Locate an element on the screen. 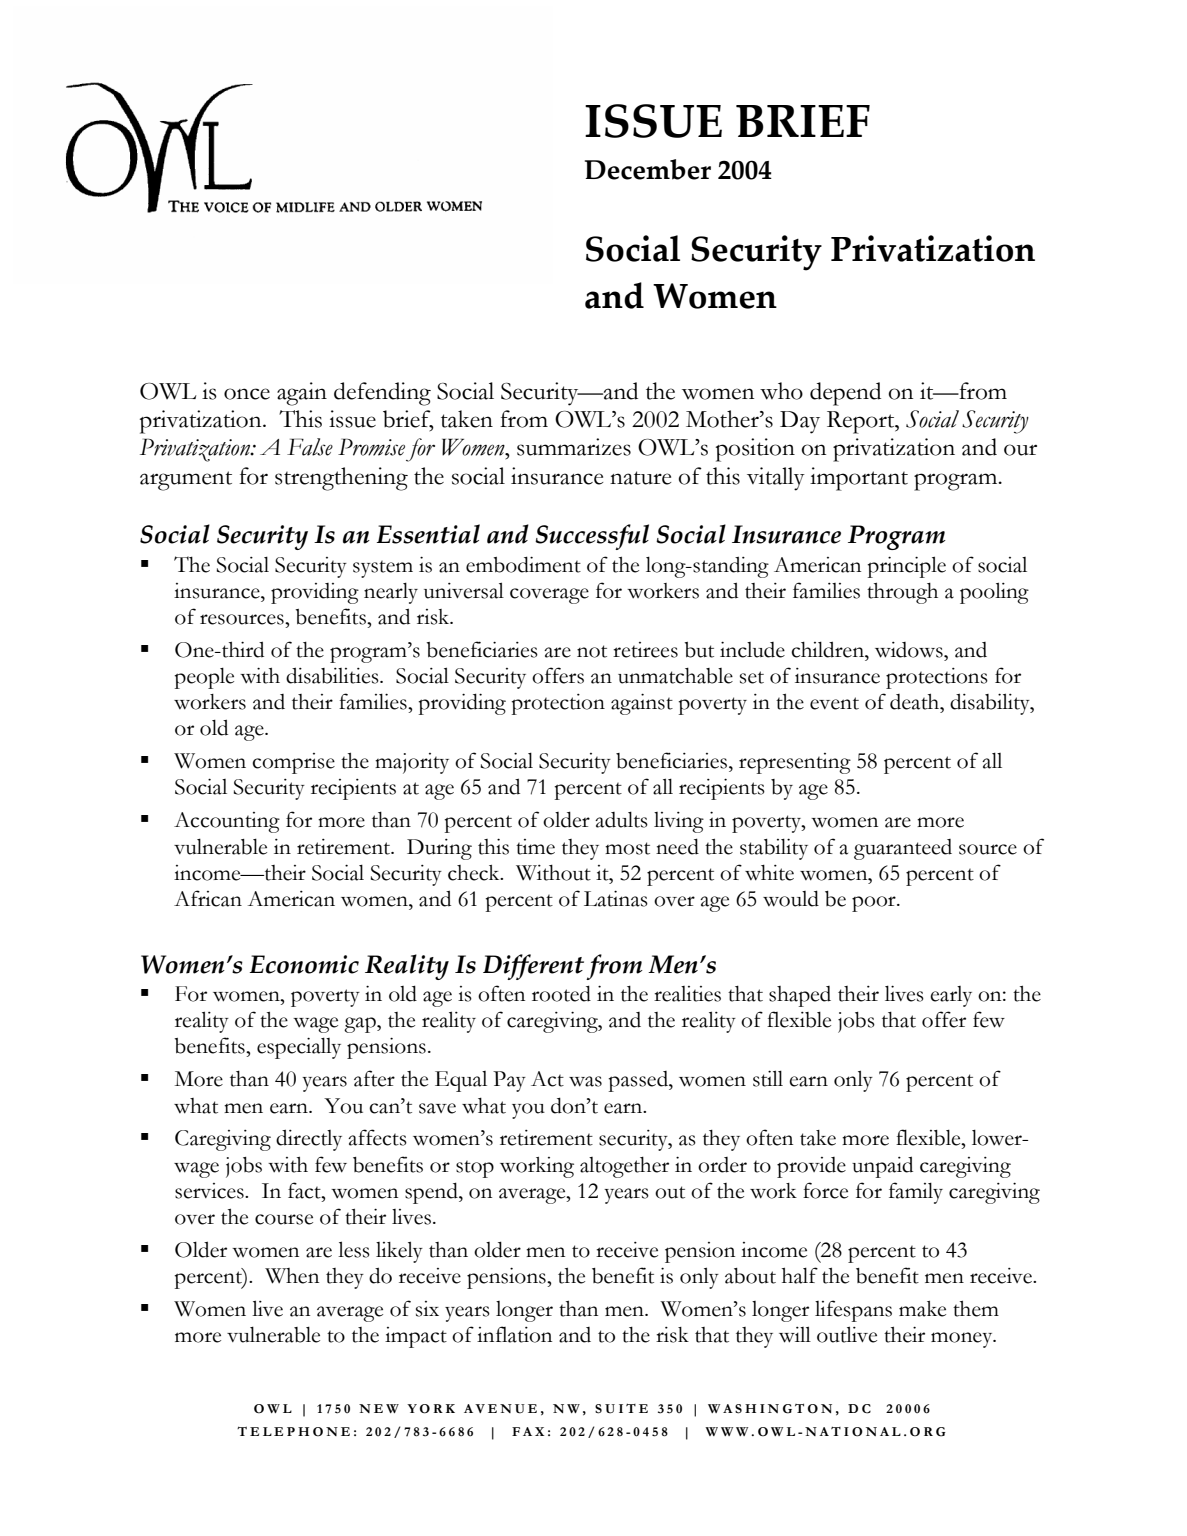  adults is located at coordinates (621, 819).
